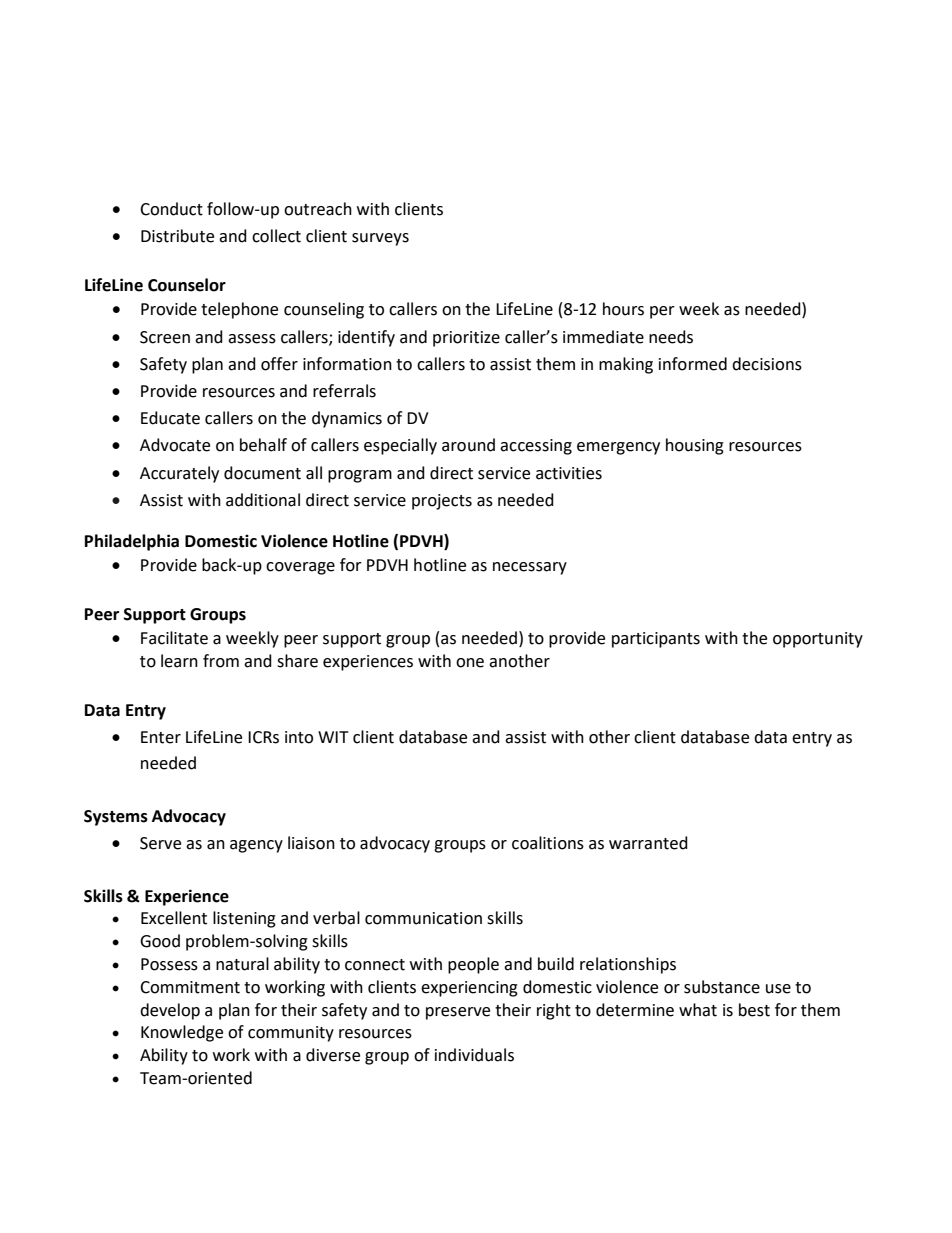  What do you see at coordinates (623, 309) in the screenshot?
I see `hours` at bounding box center [623, 309].
